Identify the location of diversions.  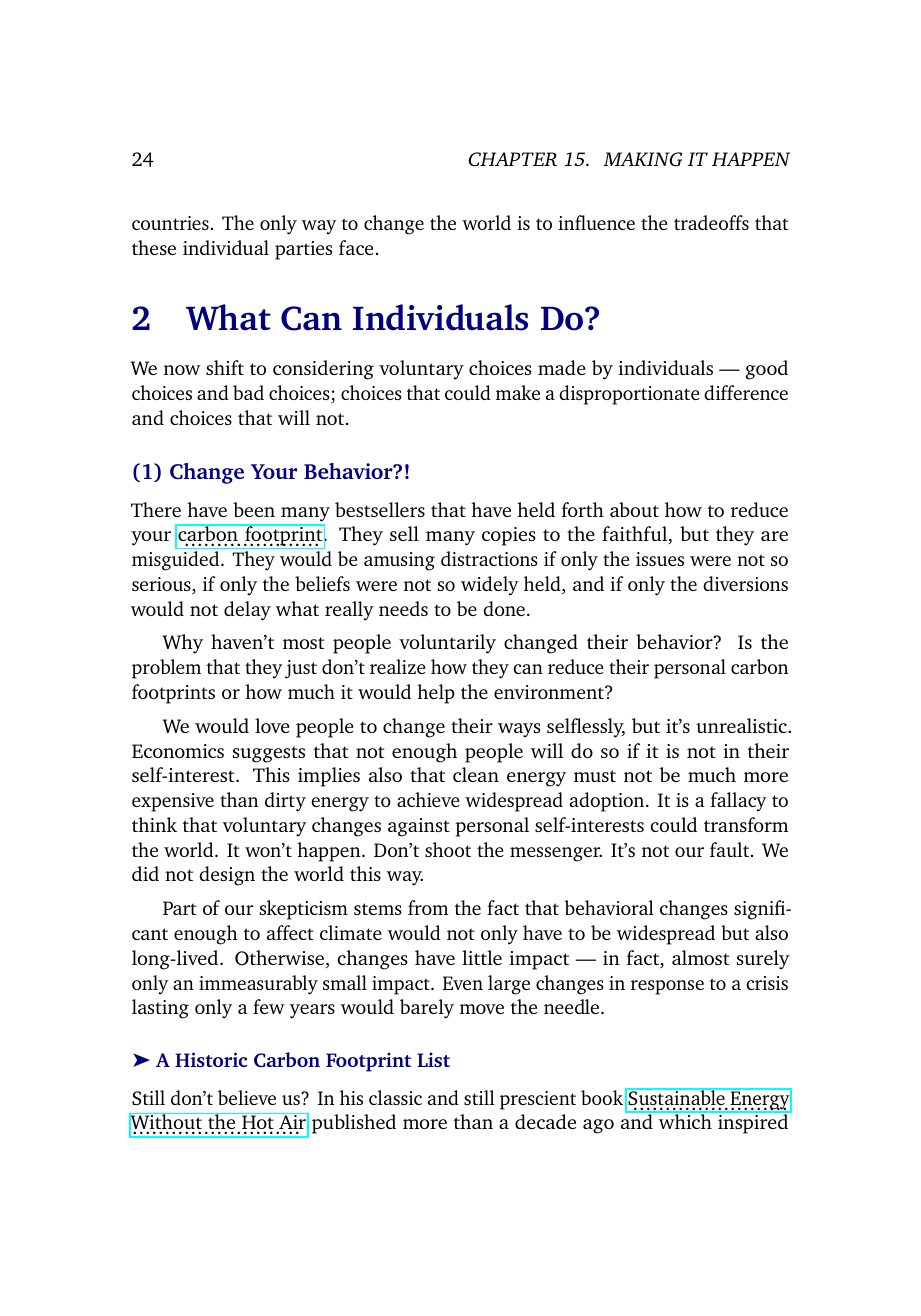
(745, 583).
